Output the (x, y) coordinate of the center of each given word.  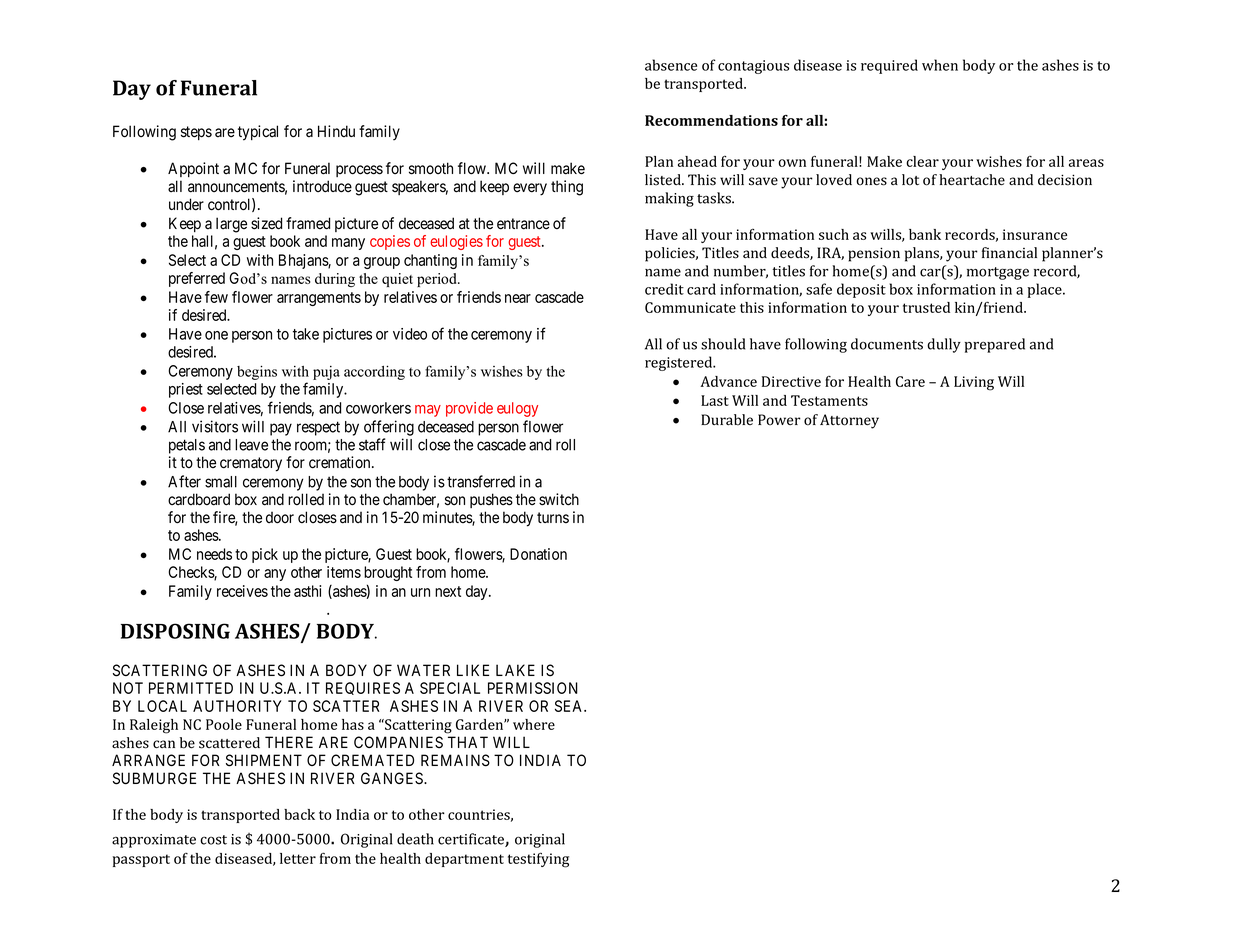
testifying (538, 860)
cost (213, 840)
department (464, 860)
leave (251, 445)
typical (258, 133)
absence (671, 65)
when (940, 65)
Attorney (849, 421)
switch (559, 499)
